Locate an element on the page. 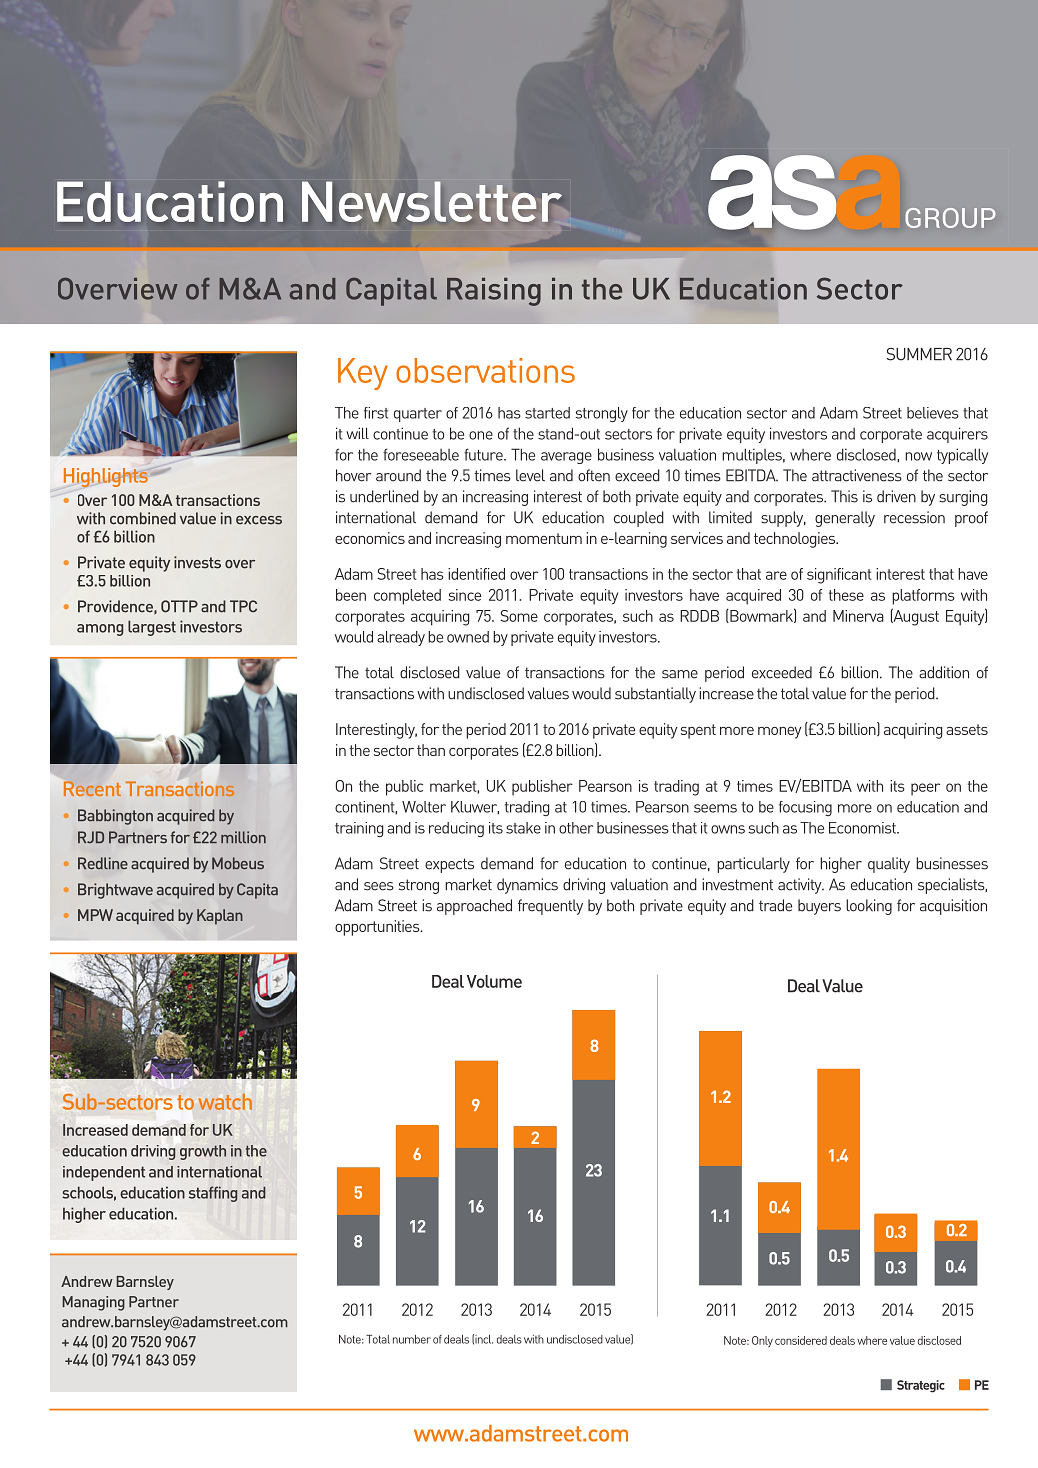 This image has height=1468, width=1038. owned is located at coordinates (468, 637).
